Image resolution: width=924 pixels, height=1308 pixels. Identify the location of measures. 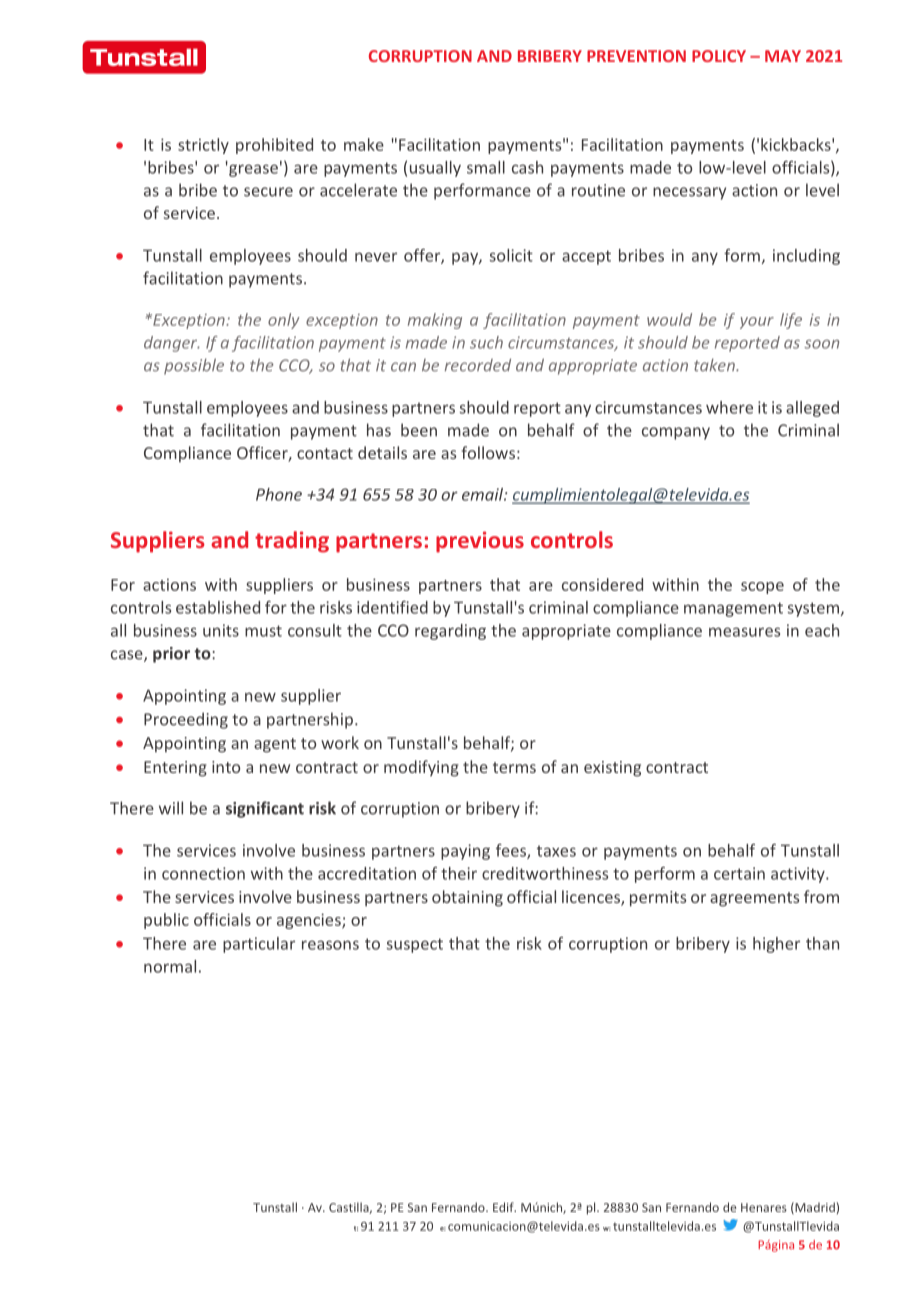
(744, 632).
